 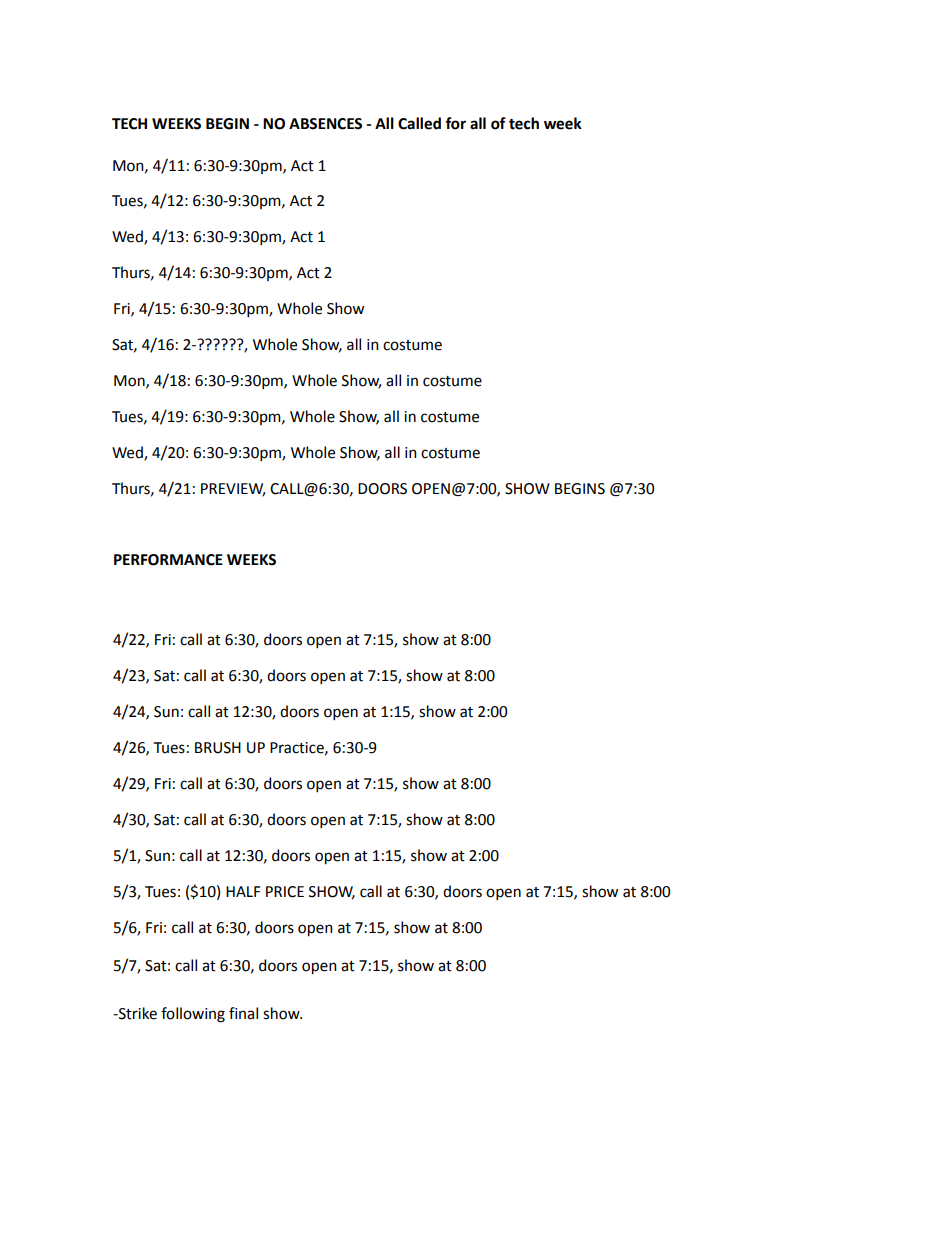 I want to click on ABSENCES, so click(x=325, y=124).
